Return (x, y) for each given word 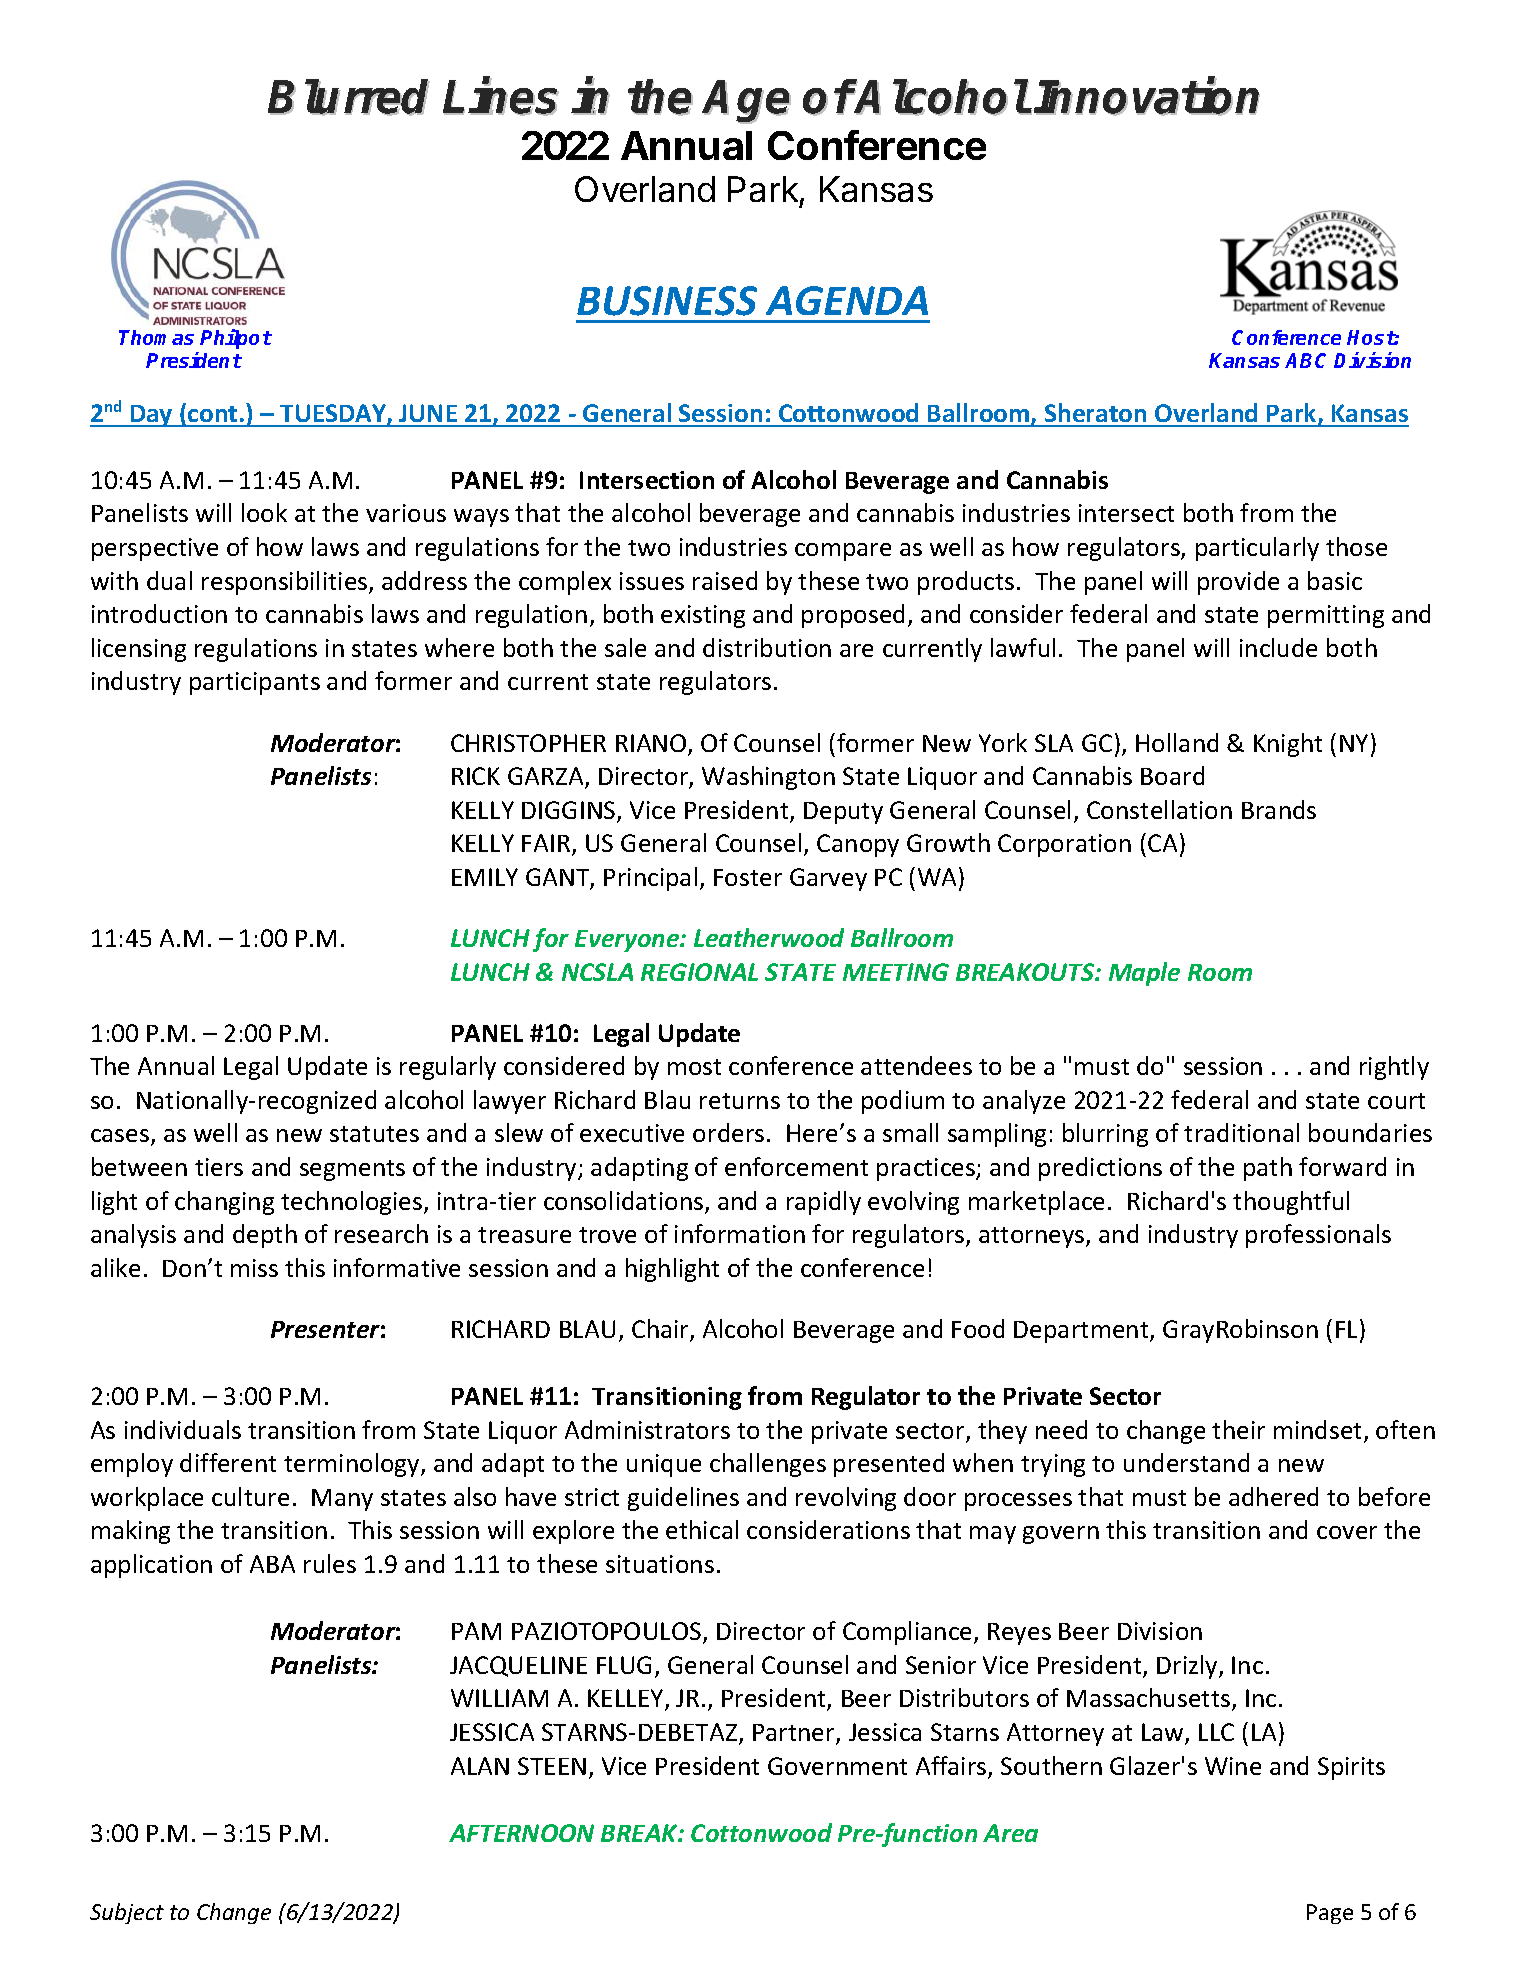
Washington (768, 778)
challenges (768, 1465)
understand (1186, 1462)
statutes (374, 1134)
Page (1330, 1914)
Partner (795, 1734)
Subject (127, 1913)
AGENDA (847, 300)
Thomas (156, 337)
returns (740, 1101)
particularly (1257, 549)
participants (255, 683)
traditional (1241, 1132)
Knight (1288, 745)
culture (250, 1496)
